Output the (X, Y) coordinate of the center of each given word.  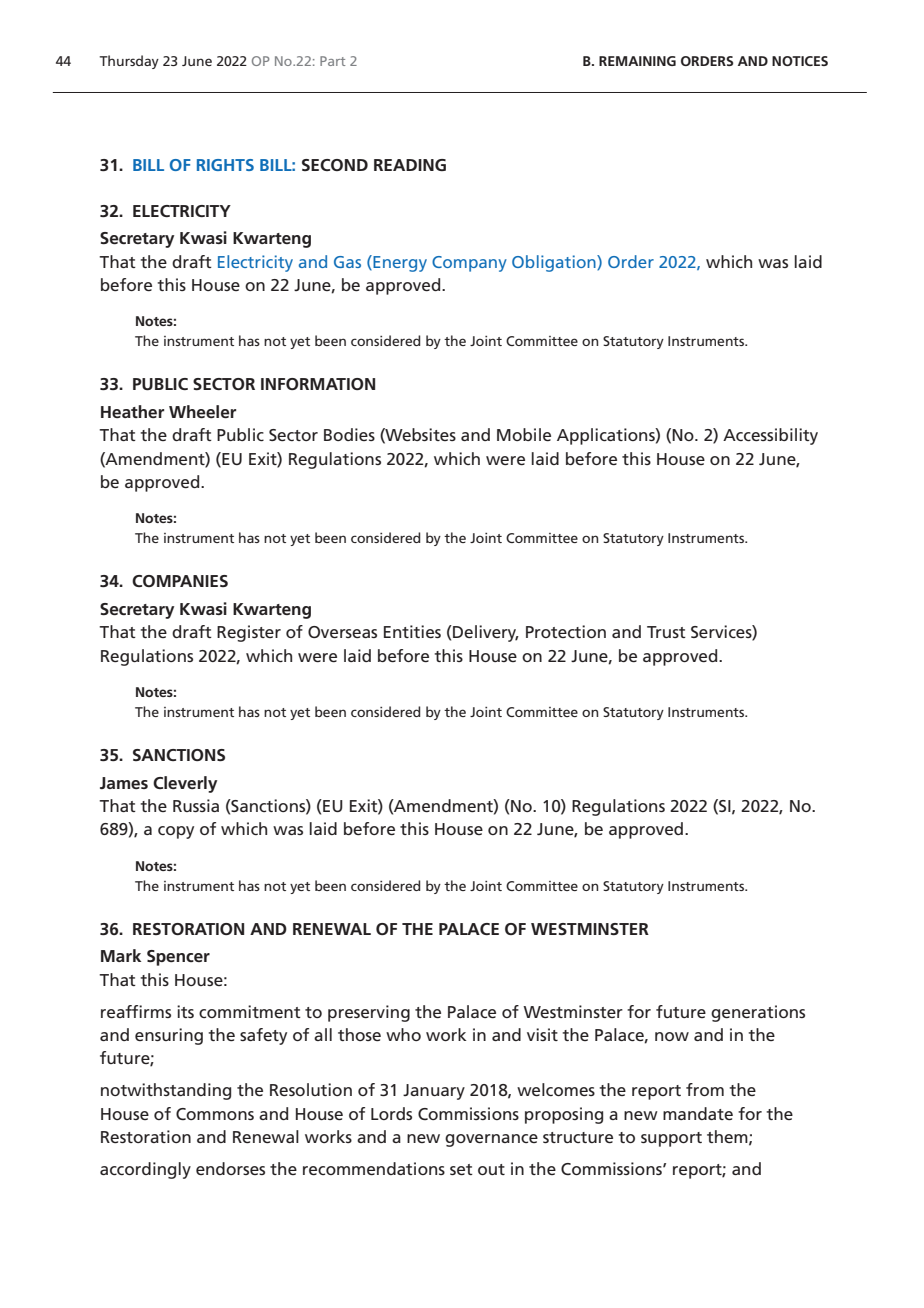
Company (469, 264)
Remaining (637, 61)
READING (410, 165)
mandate (698, 1113)
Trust (666, 632)
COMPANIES (180, 581)
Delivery (485, 633)
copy (176, 832)
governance (491, 1140)
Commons (215, 1114)
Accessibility (770, 436)
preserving (369, 1013)
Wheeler (202, 411)
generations (758, 1013)
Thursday (129, 62)
